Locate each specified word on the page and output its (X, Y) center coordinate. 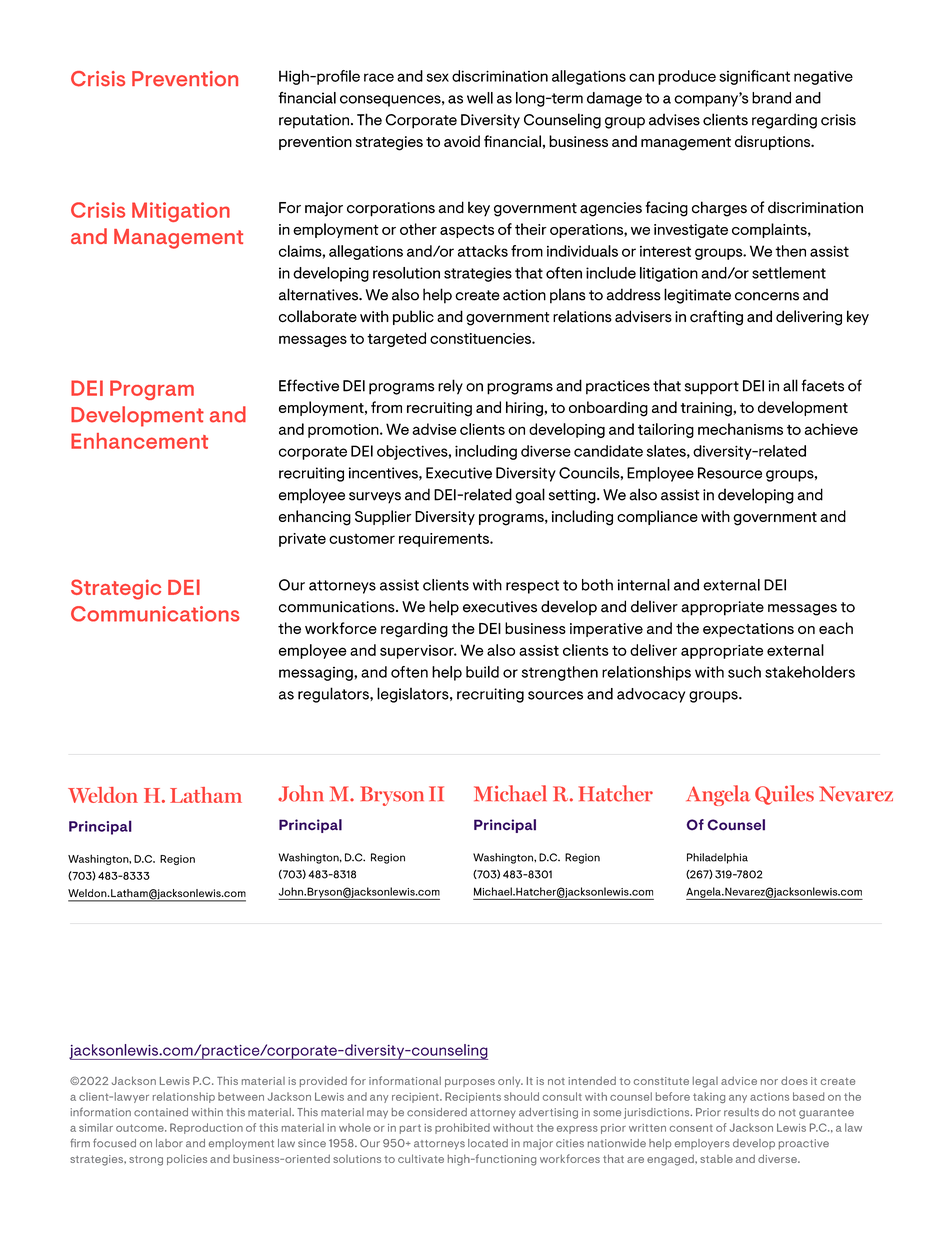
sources (555, 695)
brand (771, 98)
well (480, 98)
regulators (334, 695)
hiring (524, 409)
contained (161, 1112)
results (741, 1112)
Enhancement (139, 441)
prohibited (462, 1128)
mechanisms (740, 429)
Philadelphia (717, 858)
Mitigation (181, 212)
